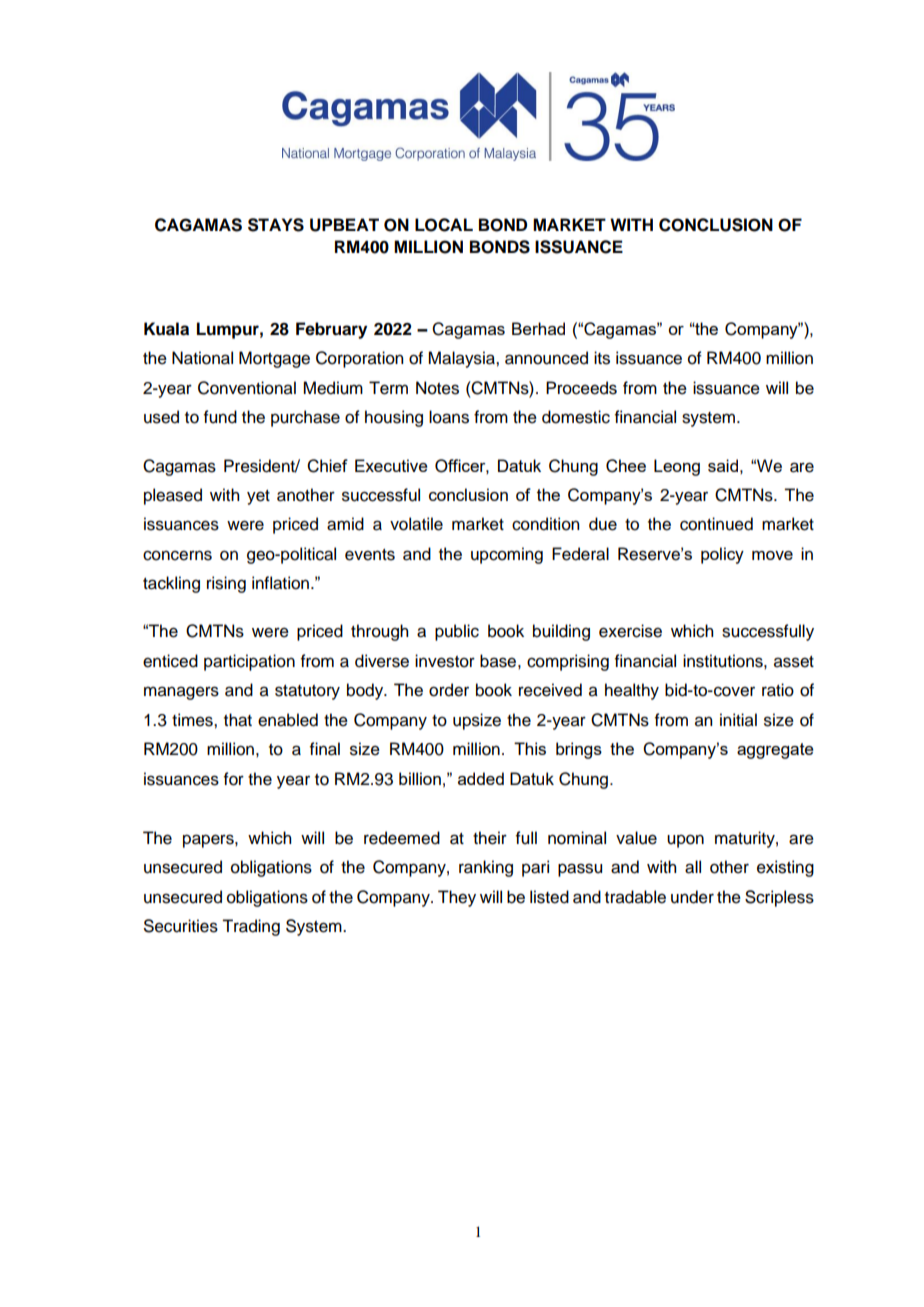  What do you see at coordinates (449, 417) in the document?
I see `loans` at bounding box center [449, 417].
